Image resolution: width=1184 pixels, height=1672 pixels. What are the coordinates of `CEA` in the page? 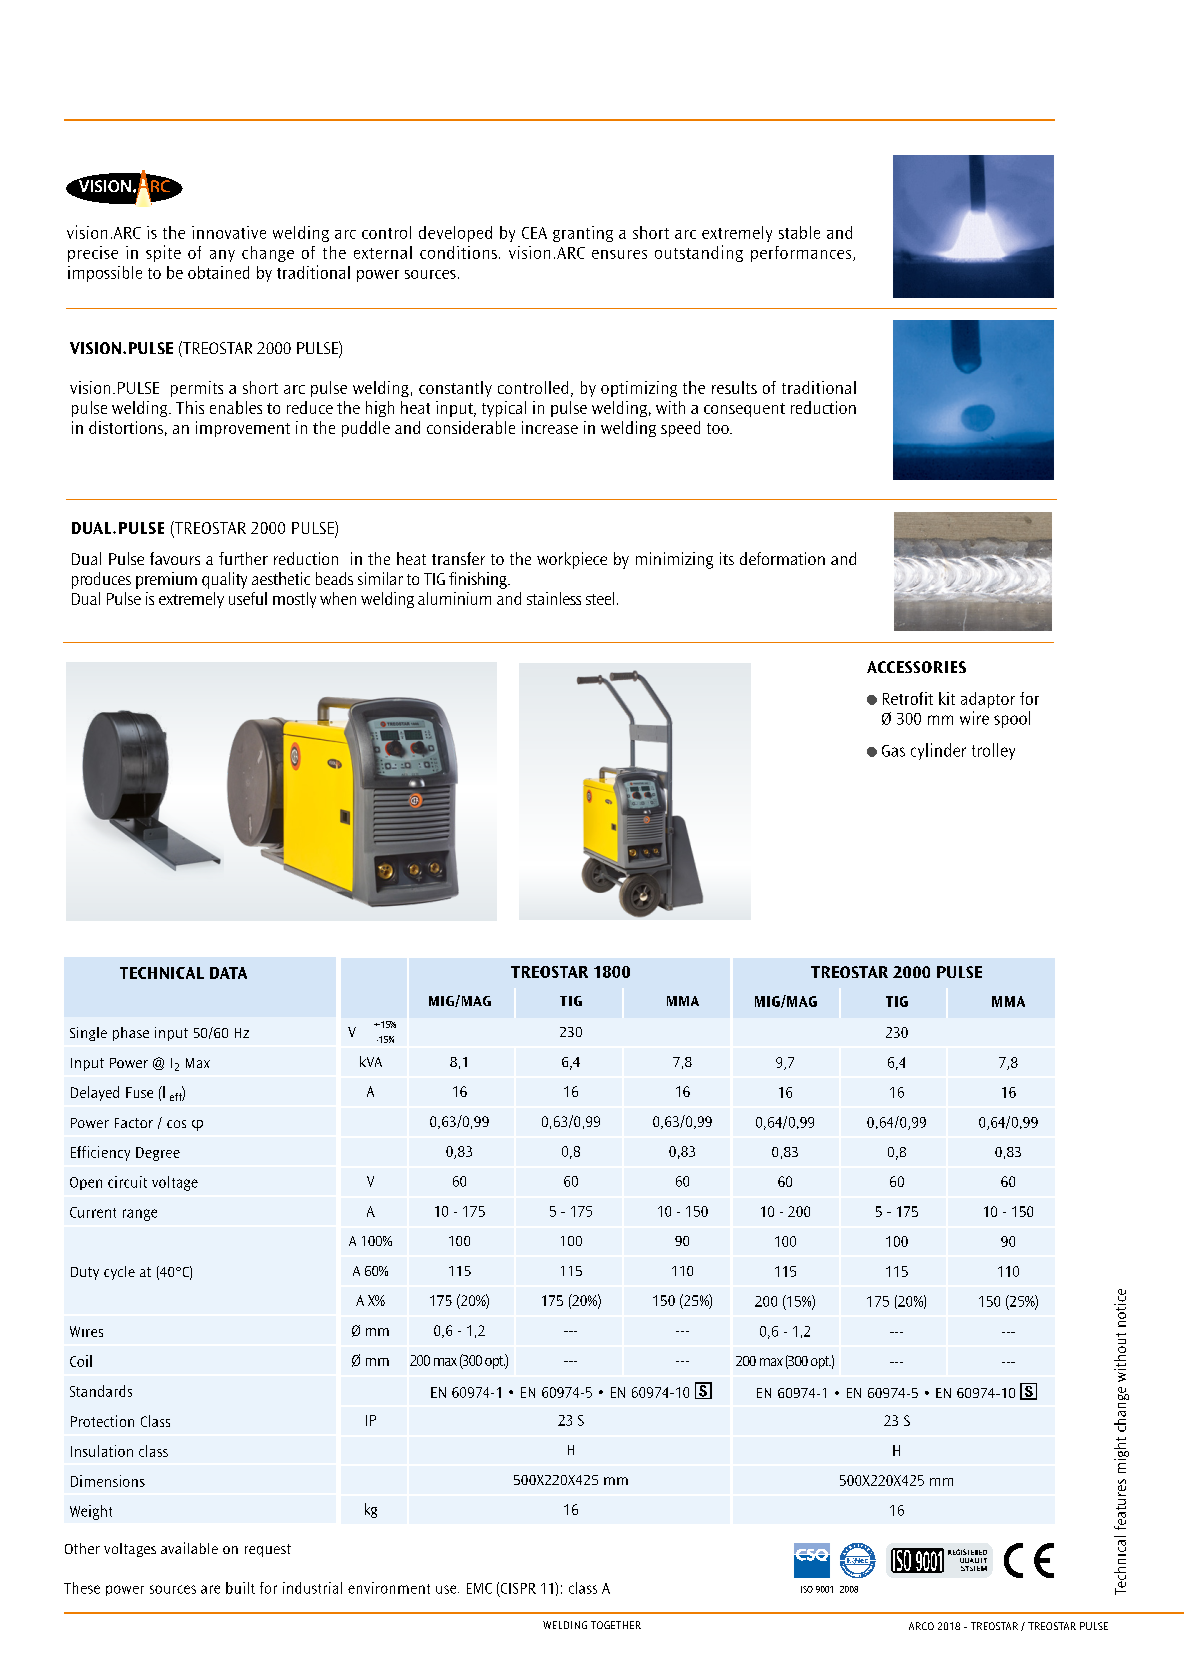 It's located at (534, 233).
